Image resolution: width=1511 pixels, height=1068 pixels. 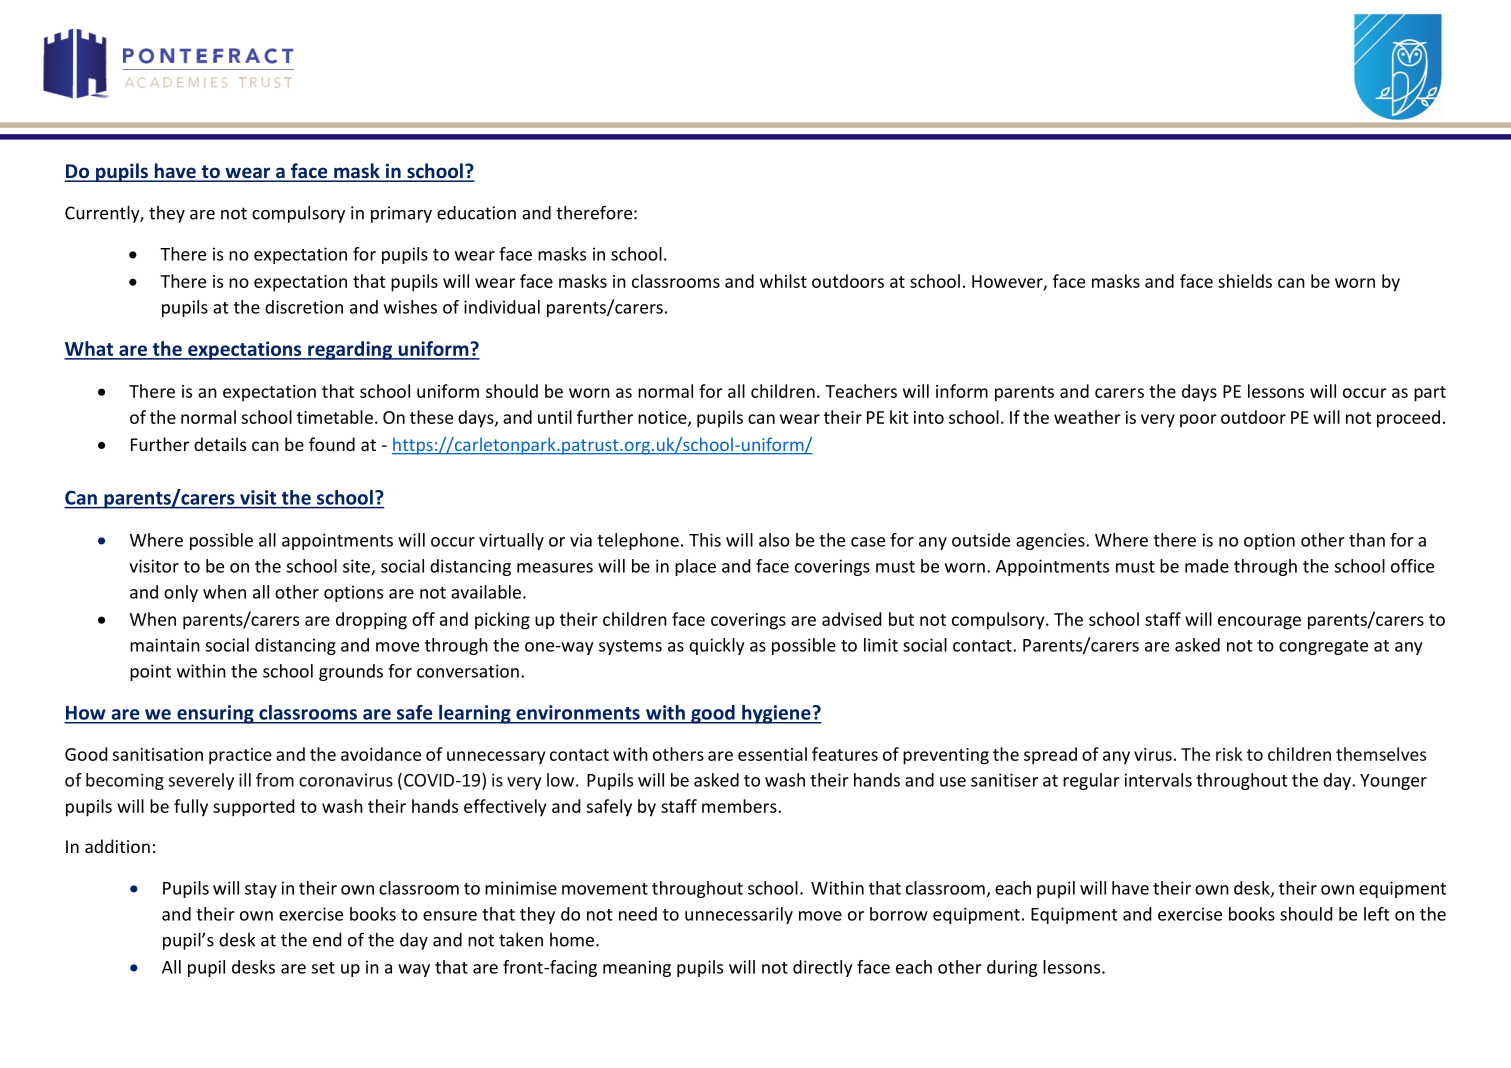 I want to click on primary, so click(x=401, y=214).
